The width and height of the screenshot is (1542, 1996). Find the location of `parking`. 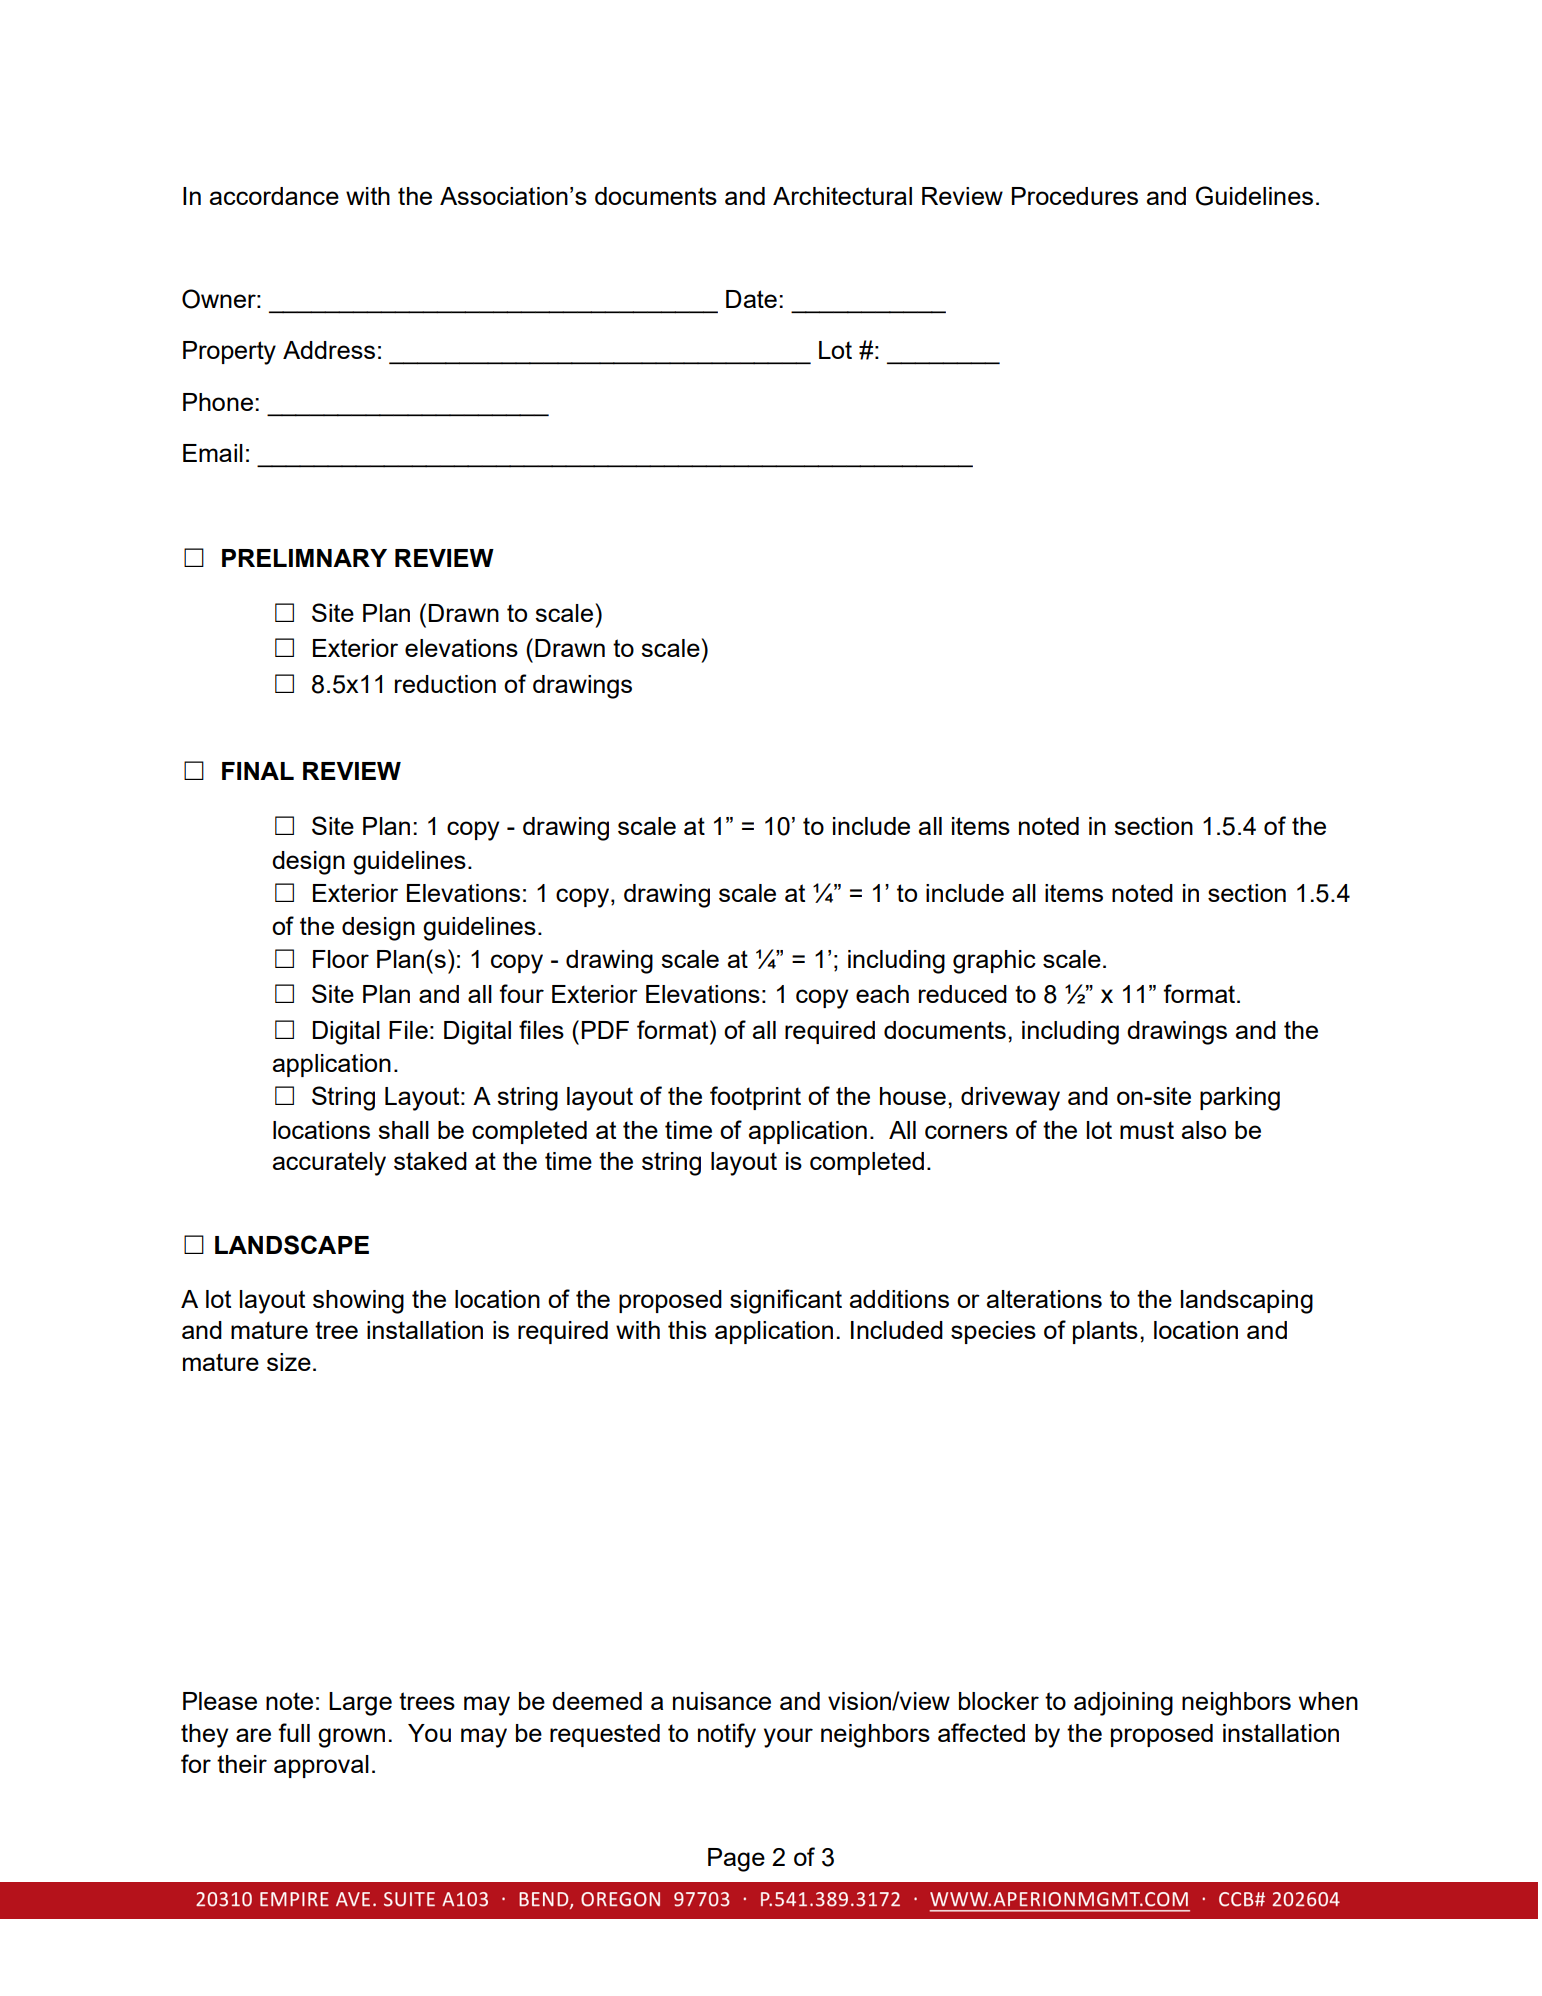

parking is located at coordinates (1240, 1099).
